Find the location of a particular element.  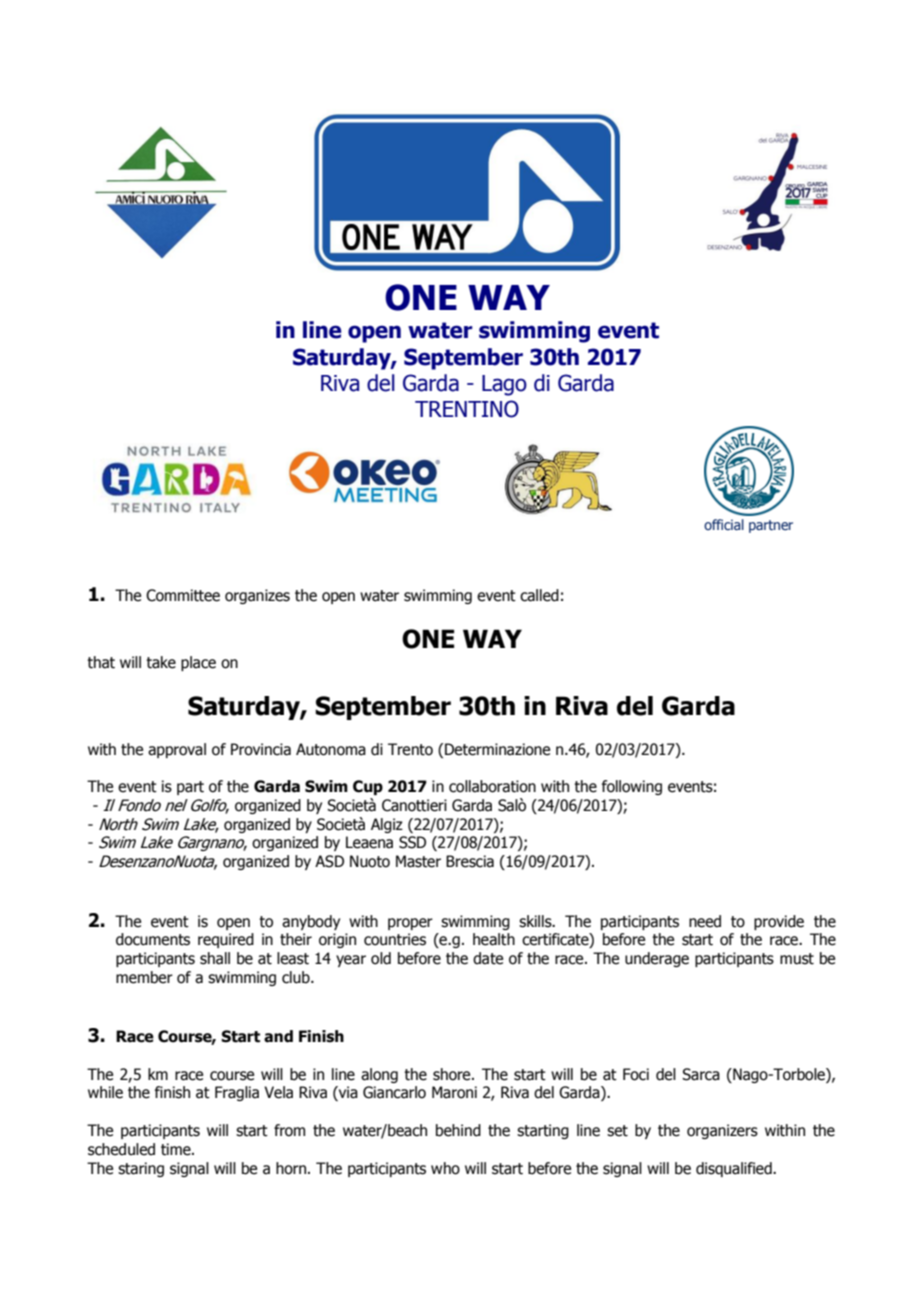

collaboration is located at coordinates (492, 786).
